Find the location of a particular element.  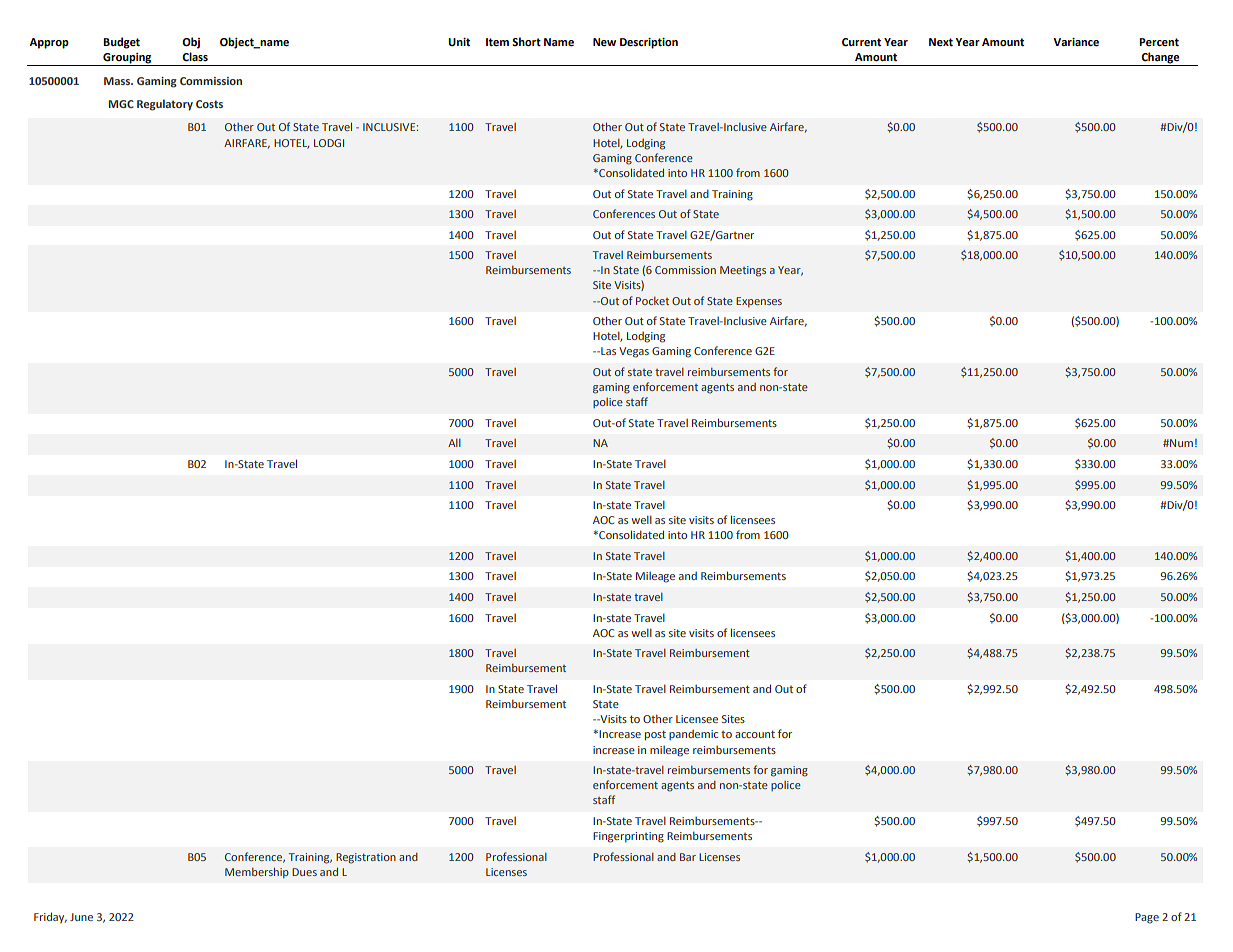

All is located at coordinates (454, 443).
